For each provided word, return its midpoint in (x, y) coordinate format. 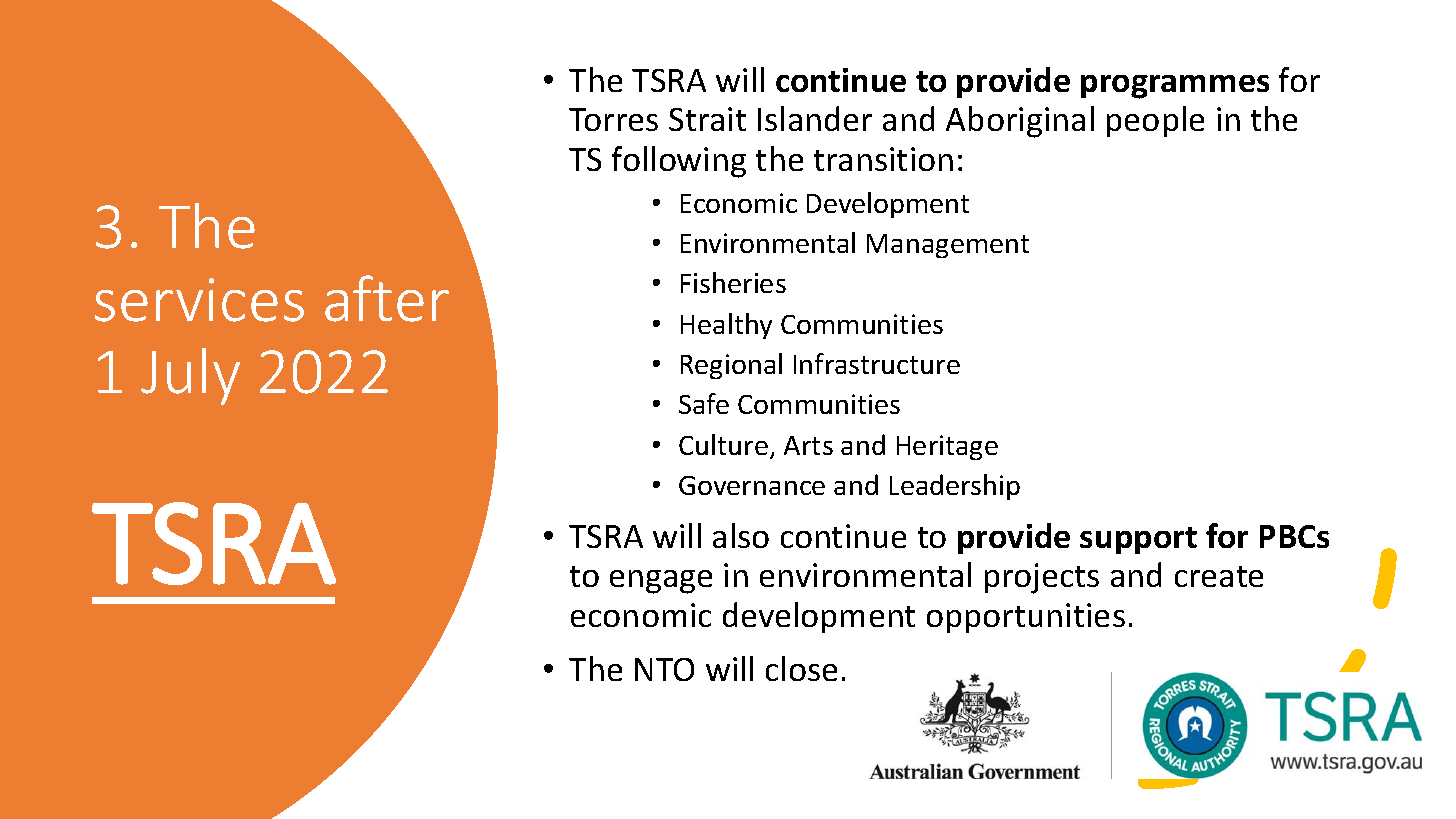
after (387, 298)
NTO (664, 669)
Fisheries (733, 282)
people (1155, 121)
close (801, 668)
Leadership (955, 487)
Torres (613, 119)
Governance (752, 485)
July (190, 376)
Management (948, 246)
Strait (707, 119)
